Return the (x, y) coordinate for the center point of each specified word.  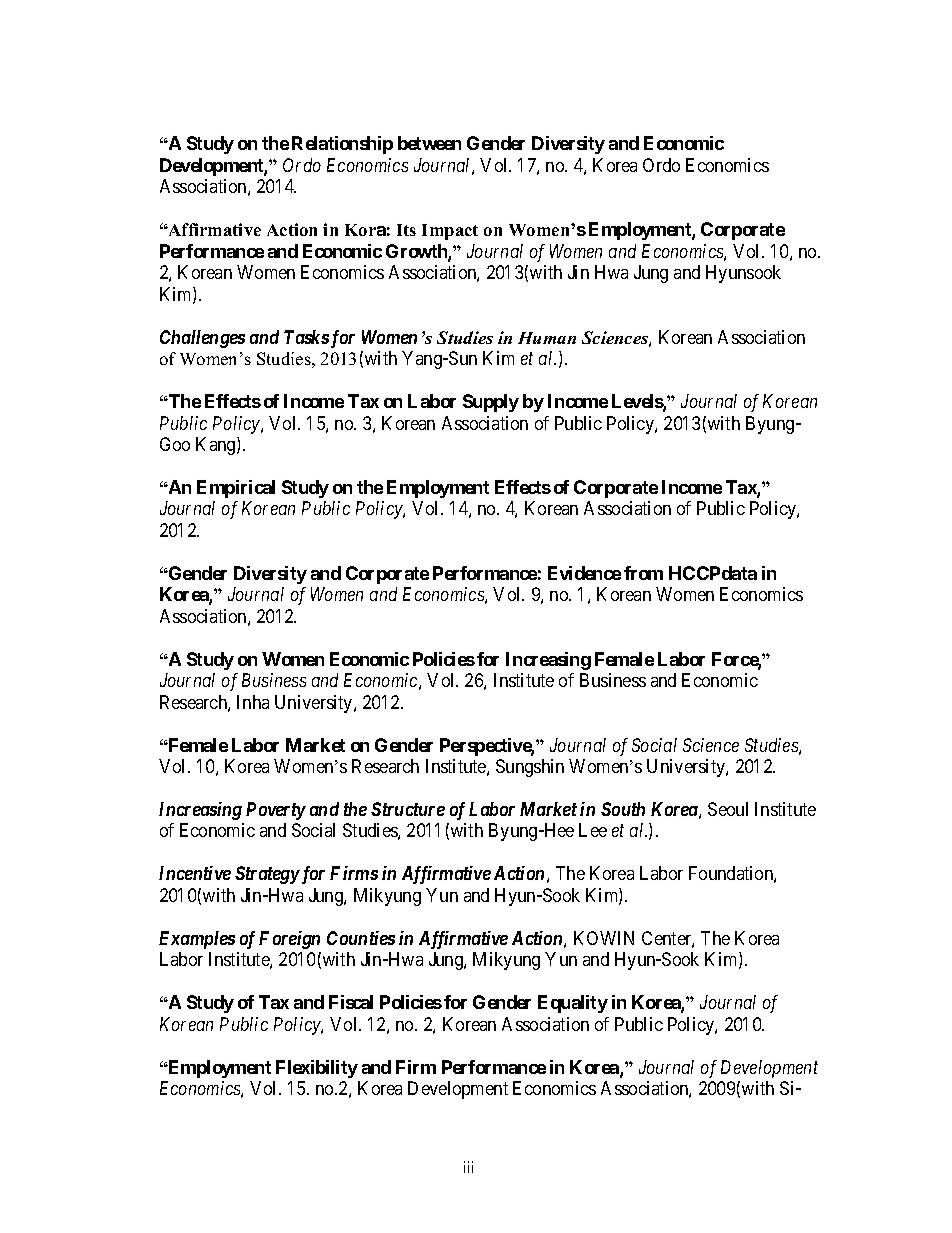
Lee (593, 830)
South (623, 809)
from (643, 573)
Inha (253, 702)
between (429, 143)
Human (547, 338)
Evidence (584, 573)
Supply (491, 403)
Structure (408, 809)
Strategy (267, 875)
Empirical (236, 489)
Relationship (342, 145)
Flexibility (317, 1069)
